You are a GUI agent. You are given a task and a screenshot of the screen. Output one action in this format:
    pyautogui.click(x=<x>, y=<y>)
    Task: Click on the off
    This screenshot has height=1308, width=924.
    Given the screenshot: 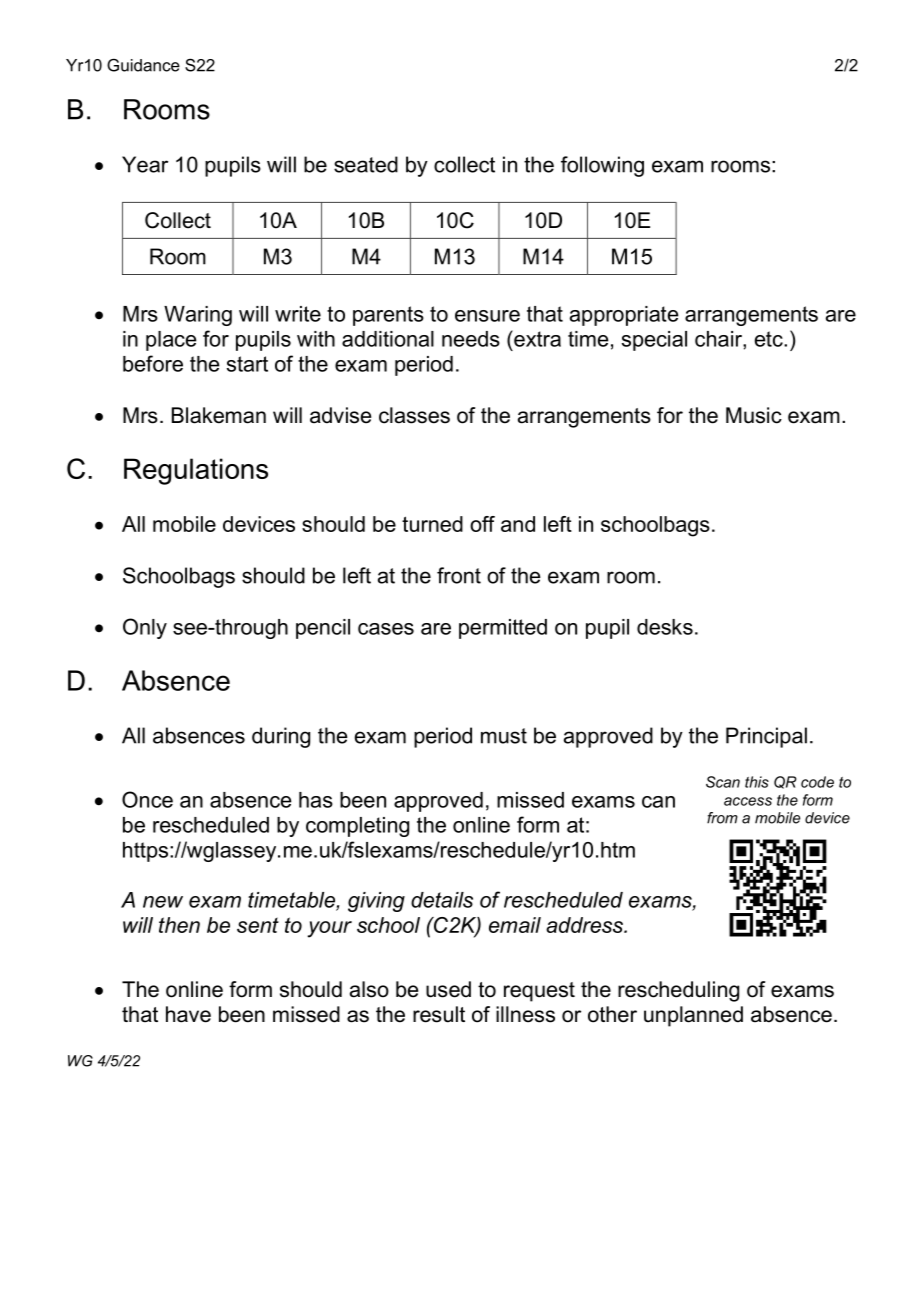 What is the action you would take?
    pyautogui.click(x=482, y=524)
